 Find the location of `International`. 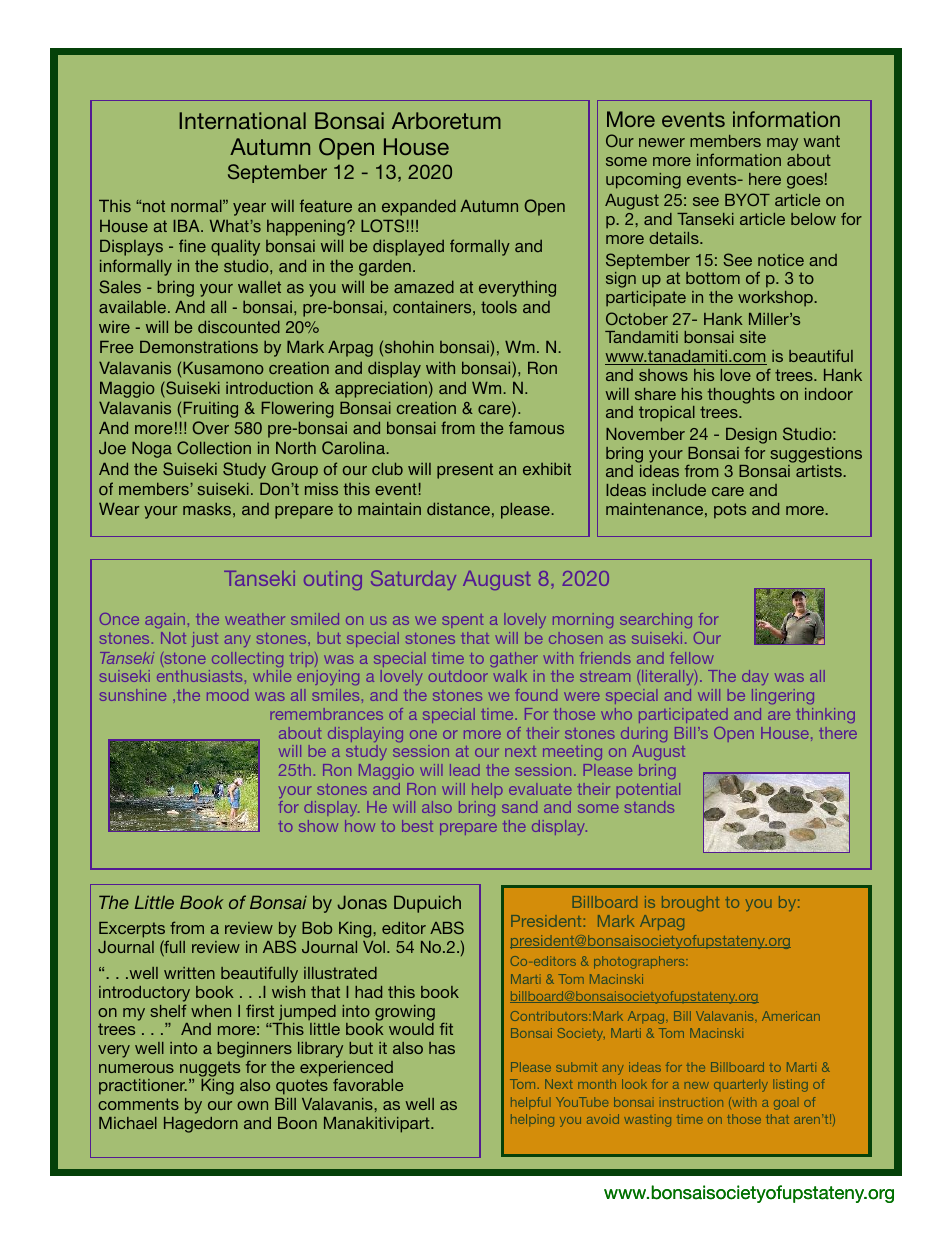

International is located at coordinates (242, 120).
